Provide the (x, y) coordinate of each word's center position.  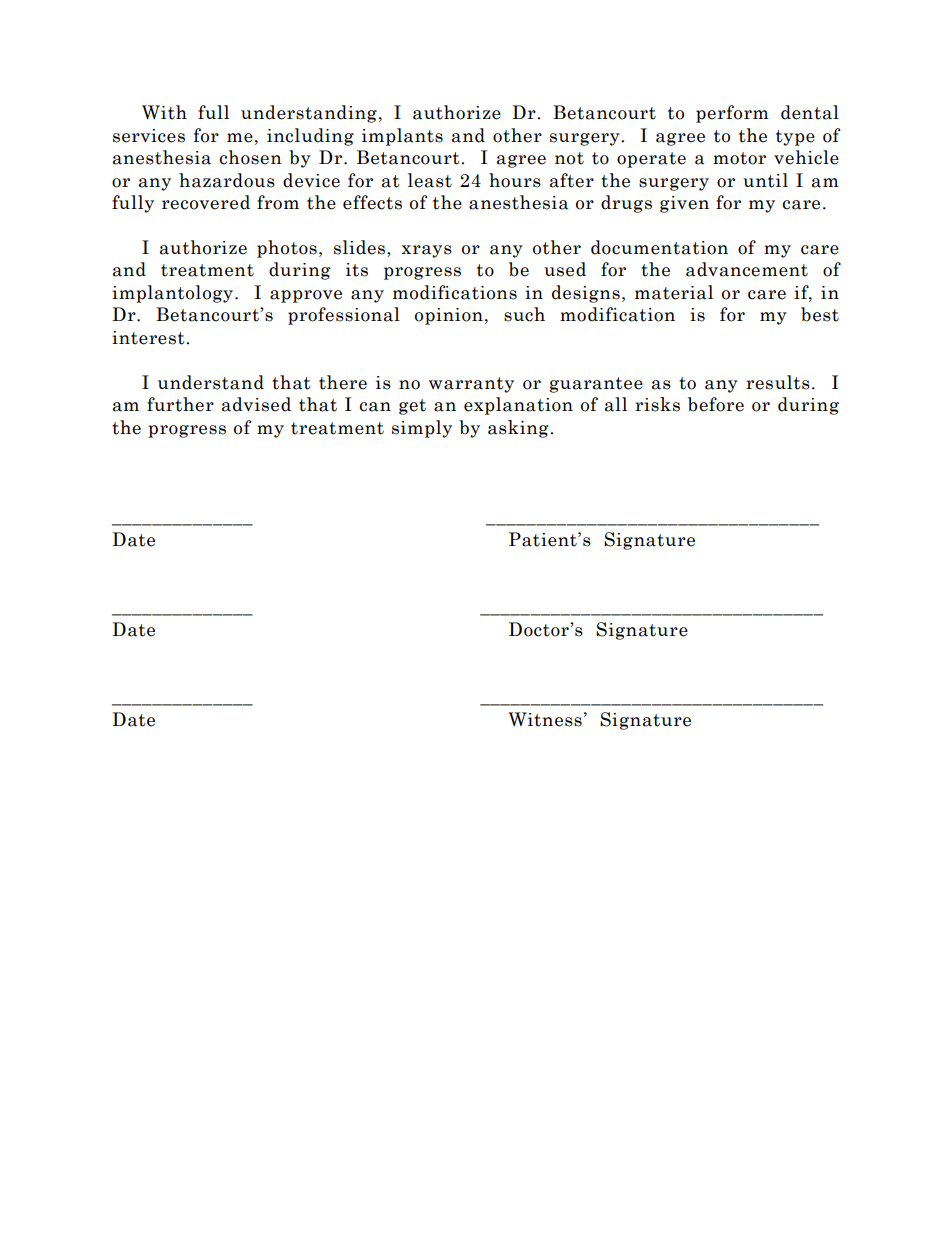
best (820, 314)
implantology (174, 294)
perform (732, 114)
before (716, 404)
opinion (449, 316)
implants (402, 137)
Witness (545, 719)
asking (519, 429)
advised (256, 404)
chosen (250, 157)
